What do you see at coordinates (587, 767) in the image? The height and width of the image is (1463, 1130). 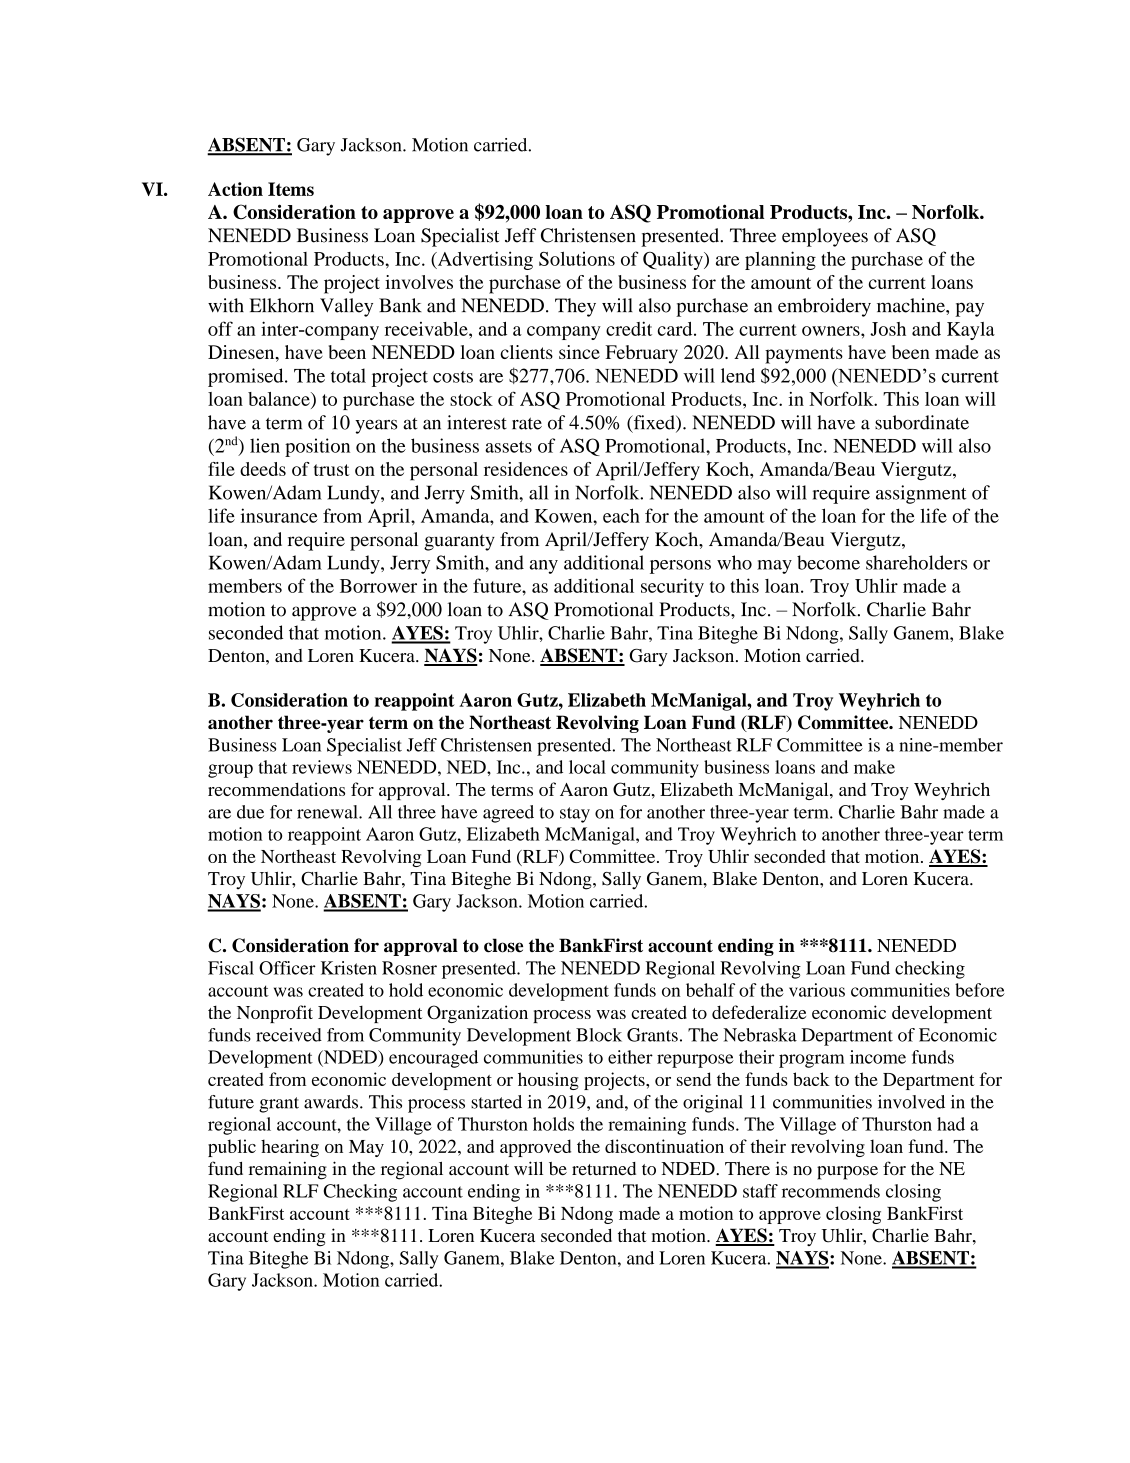 I see `local` at bounding box center [587, 767].
